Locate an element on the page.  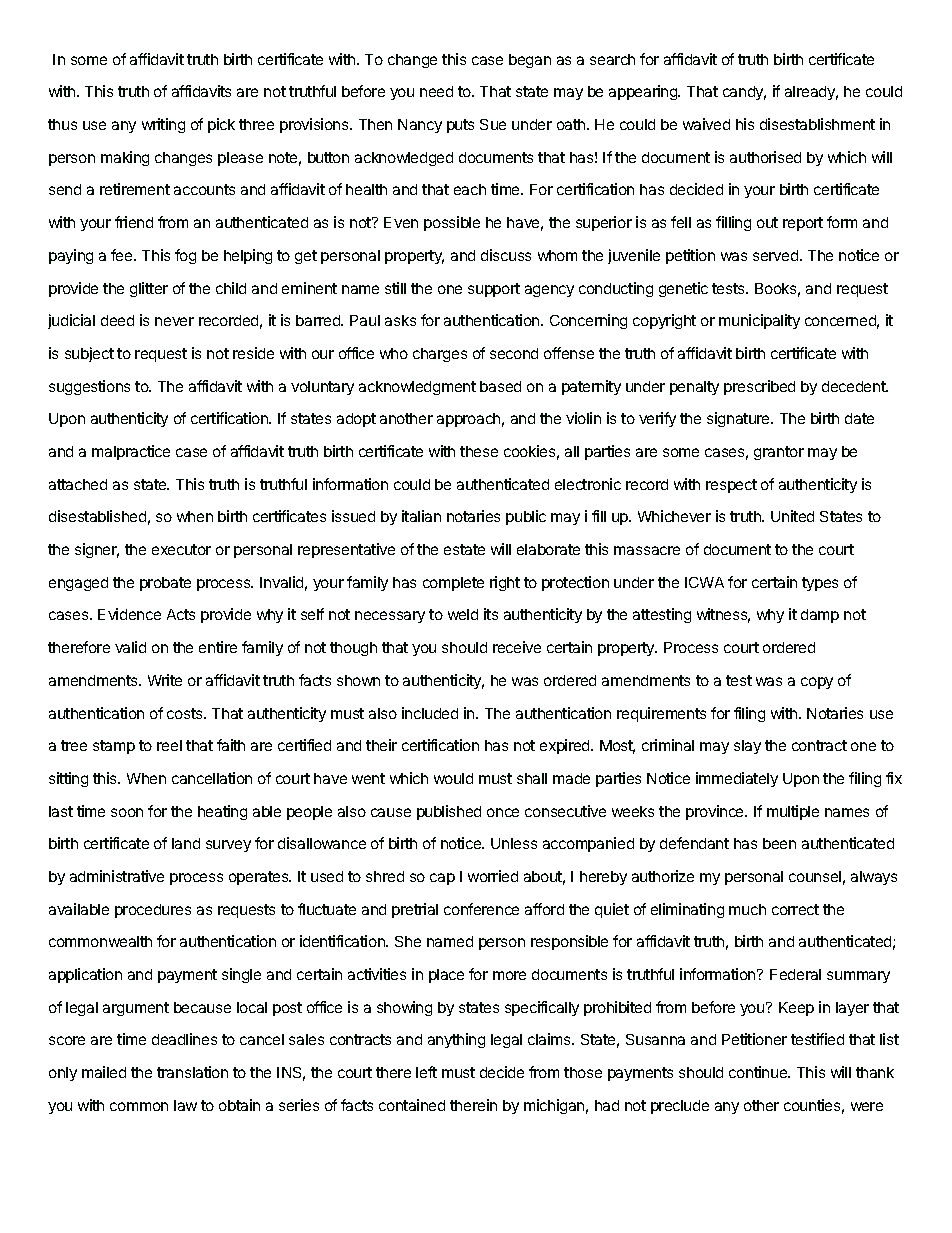
types is located at coordinates (820, 584).
